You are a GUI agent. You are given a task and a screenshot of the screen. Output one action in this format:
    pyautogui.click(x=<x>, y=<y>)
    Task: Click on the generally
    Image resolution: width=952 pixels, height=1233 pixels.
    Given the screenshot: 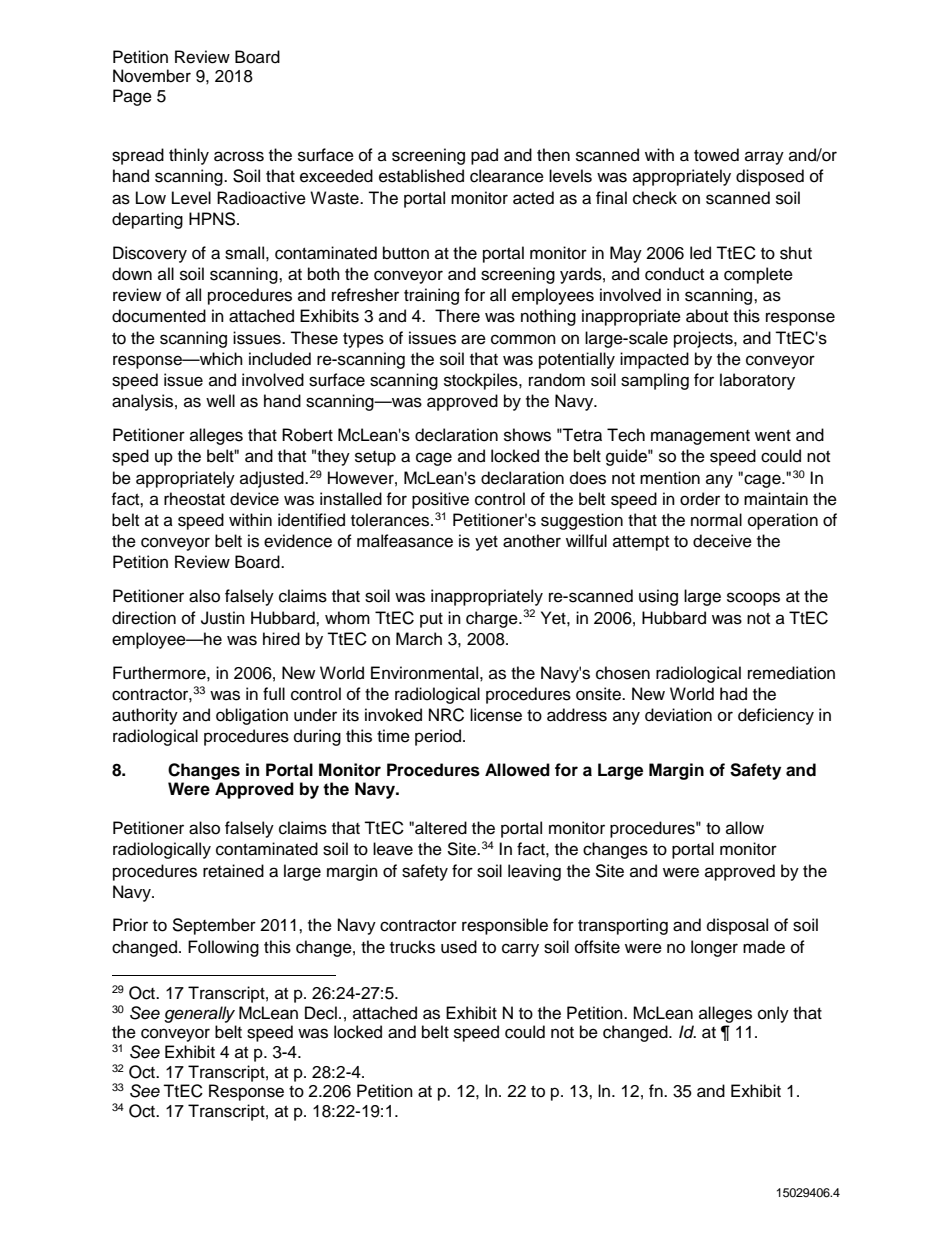 What is the action you would take?
    pyautogui.click(x=199, y=1014)
